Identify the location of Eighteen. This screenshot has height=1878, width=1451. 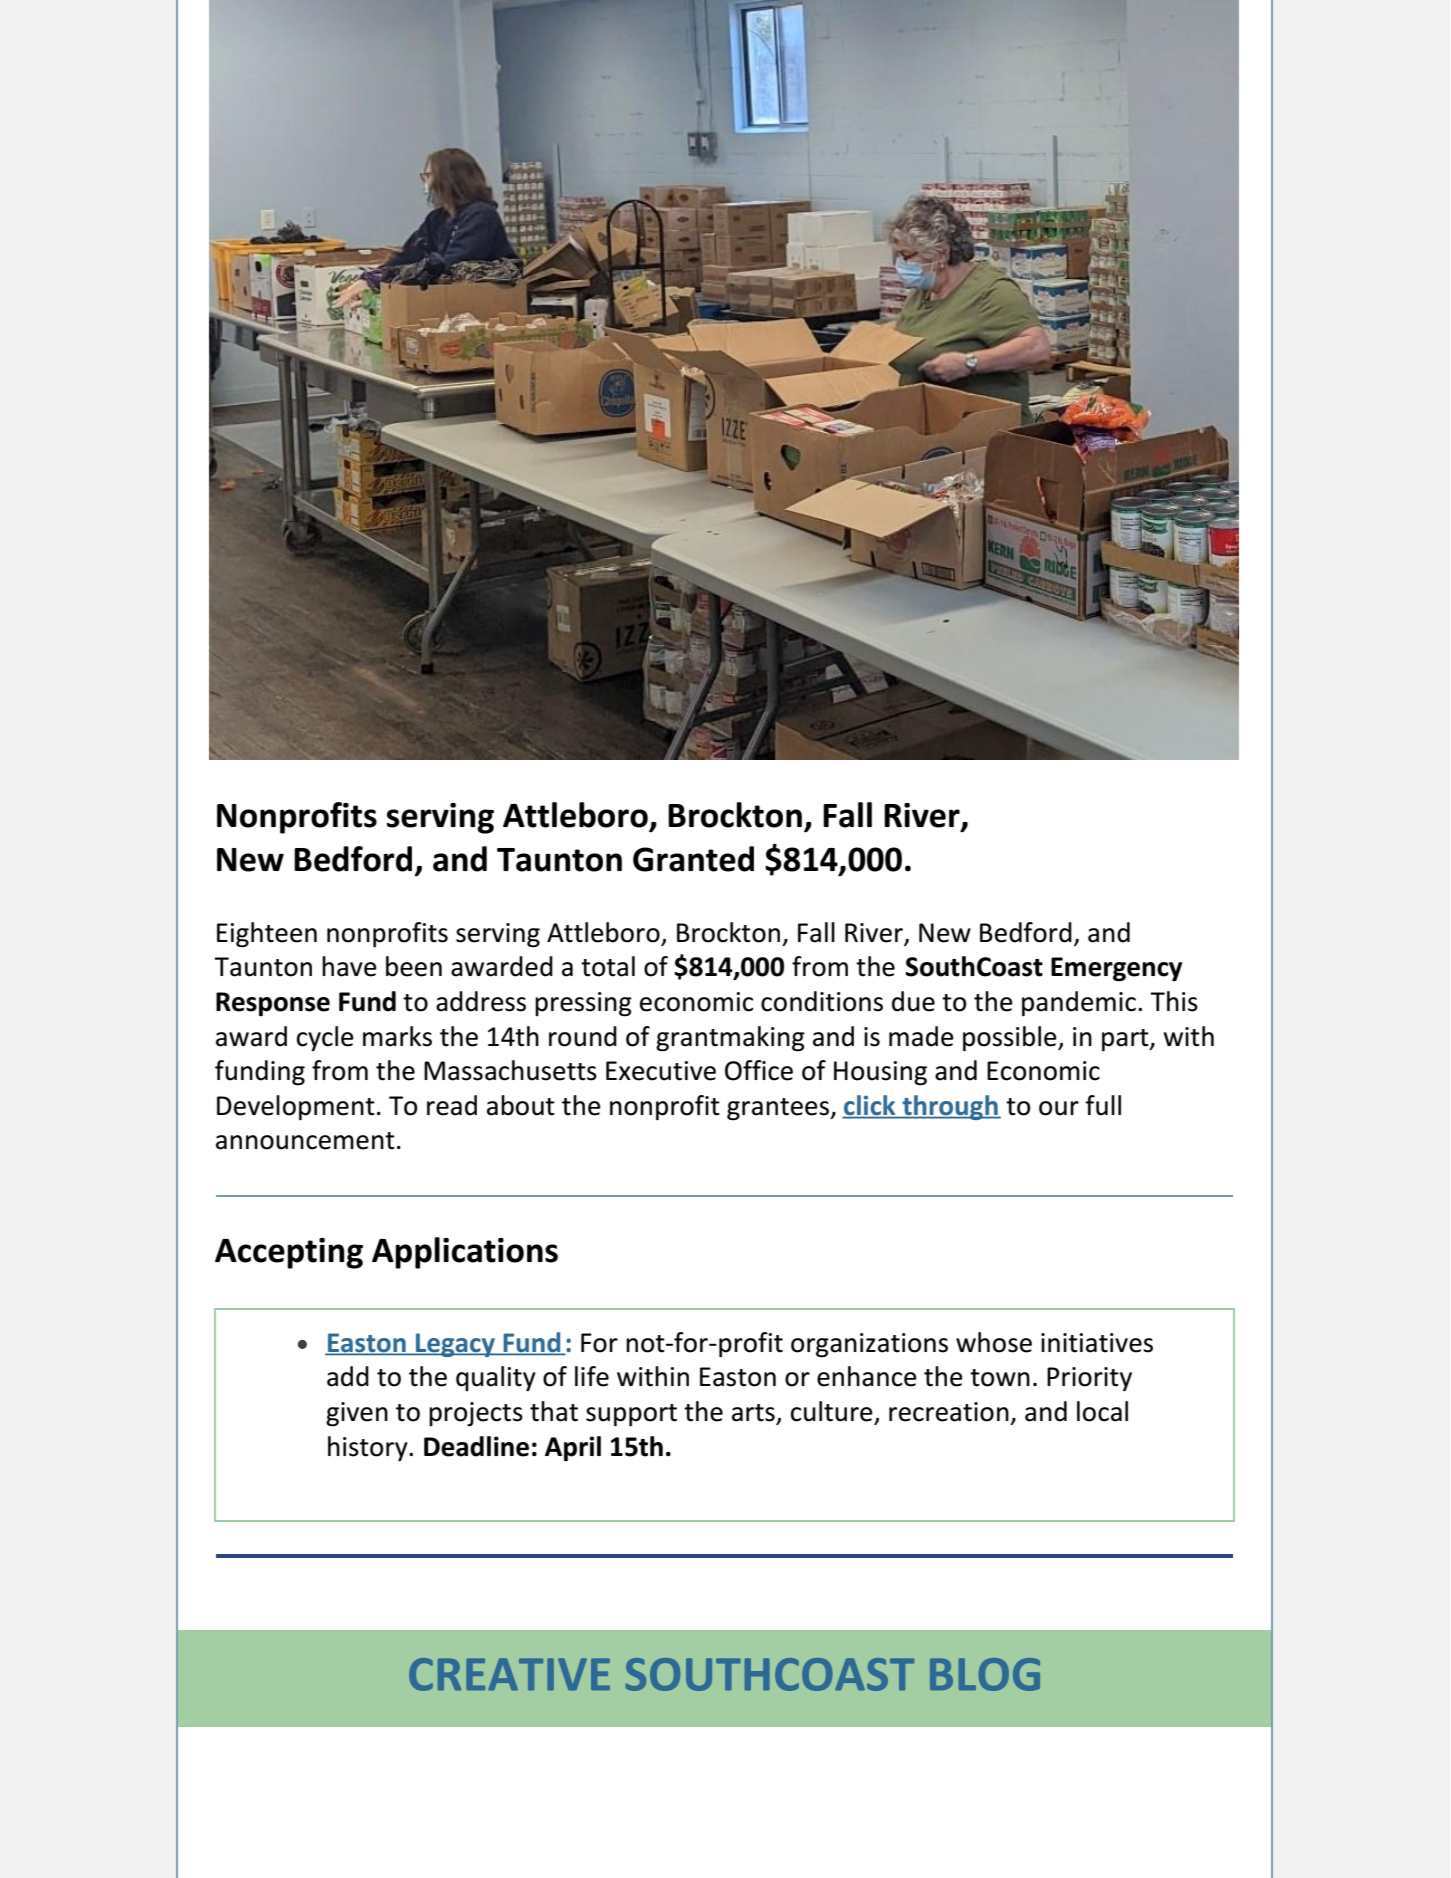
(267, 935).
